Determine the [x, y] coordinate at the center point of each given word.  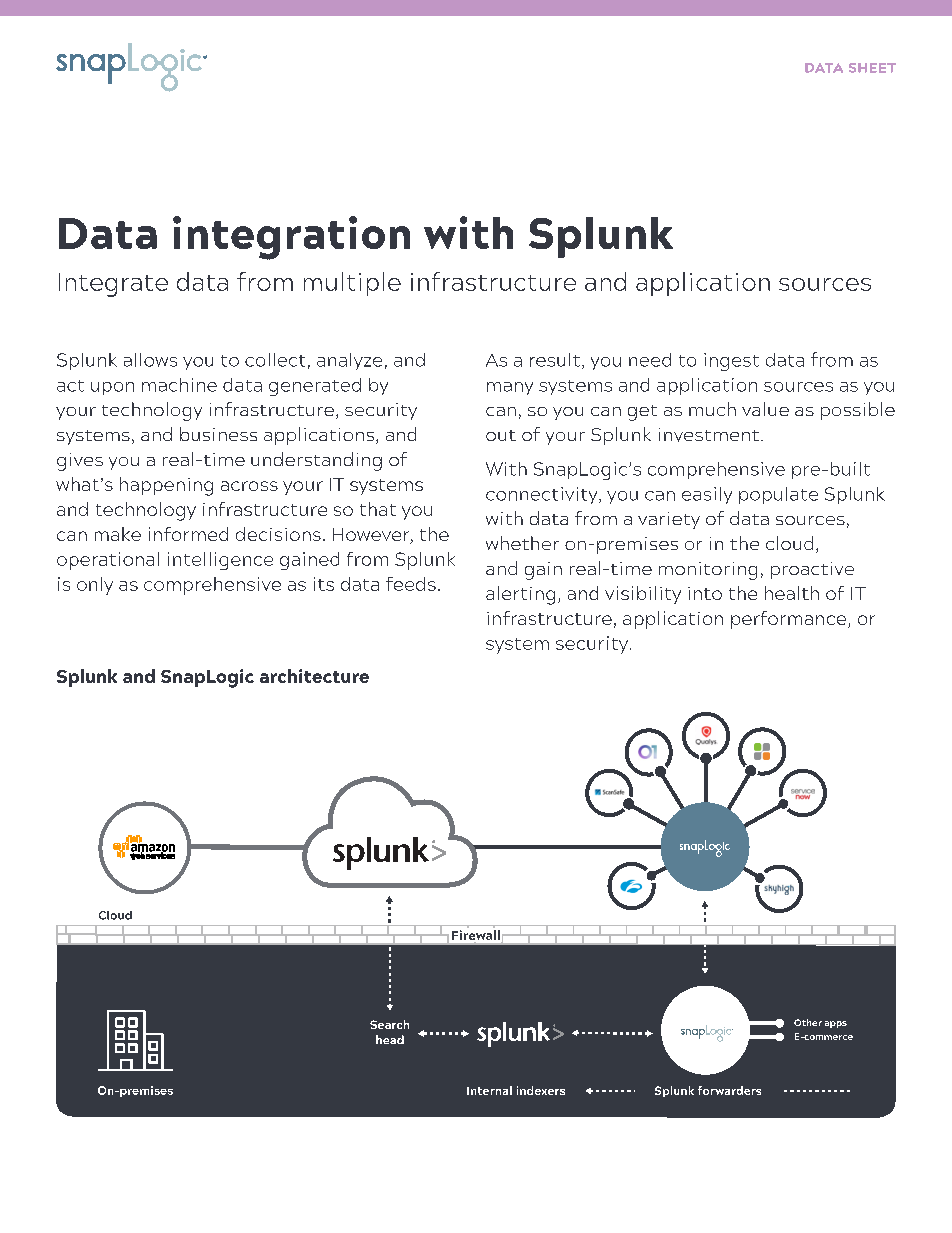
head [390, 1039]
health [792, 593]
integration [291, 238]
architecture [314, 676]
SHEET [872, 68]
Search [389, 1024]
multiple [352, 284]
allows [150, 360]
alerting [520, 595]
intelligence [220, 561]
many [510, 388]
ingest [731, 362]
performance [790, 620]
